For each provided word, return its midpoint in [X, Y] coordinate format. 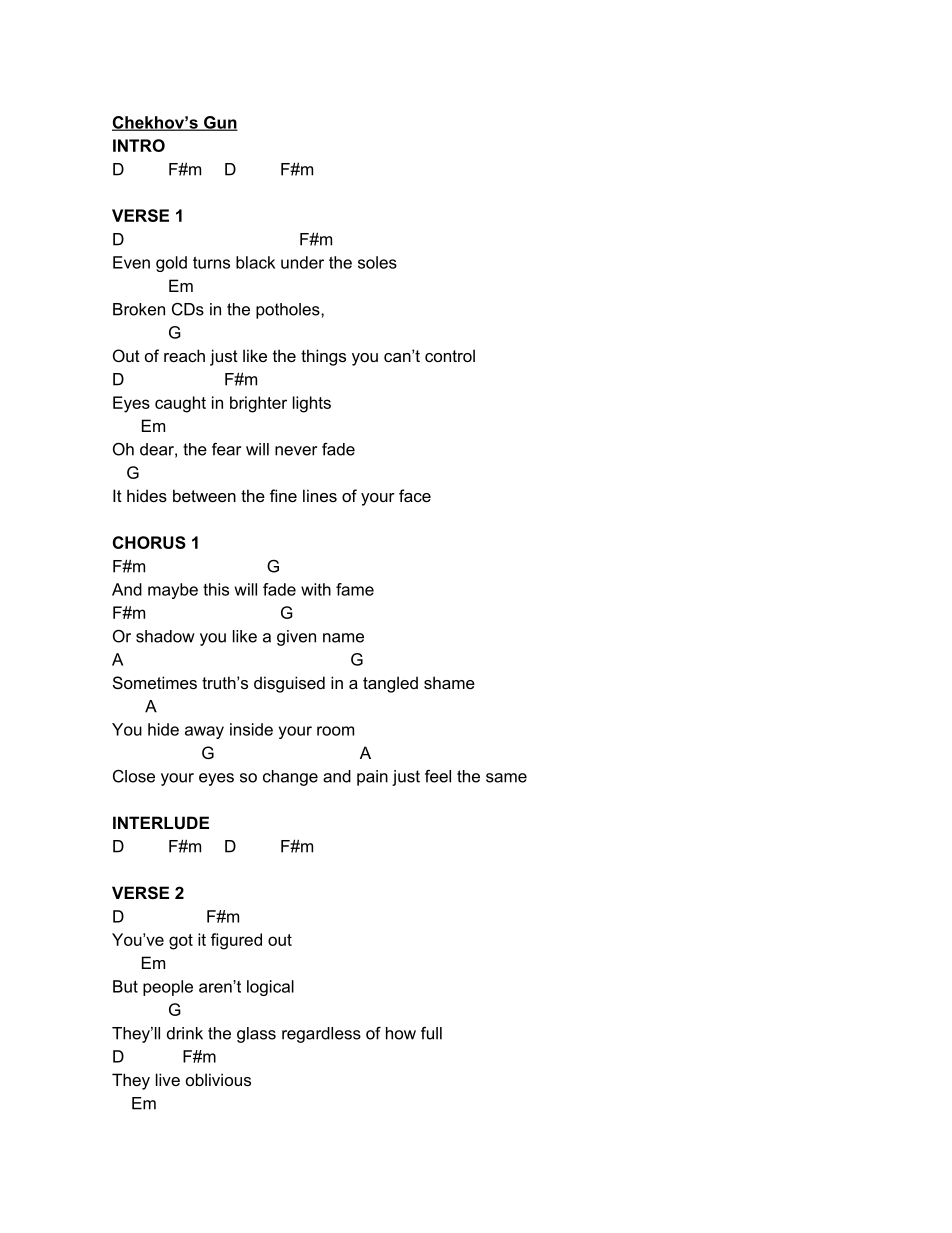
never [296, 451]
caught [180, 404]
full [431, 1033]
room [335, 731]
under [302, 262]
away [204, 732]
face [415, 495]
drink [185, 1033]
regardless [321, 1035]
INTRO [139, 145]
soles [377, 262]
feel [438, 776]
